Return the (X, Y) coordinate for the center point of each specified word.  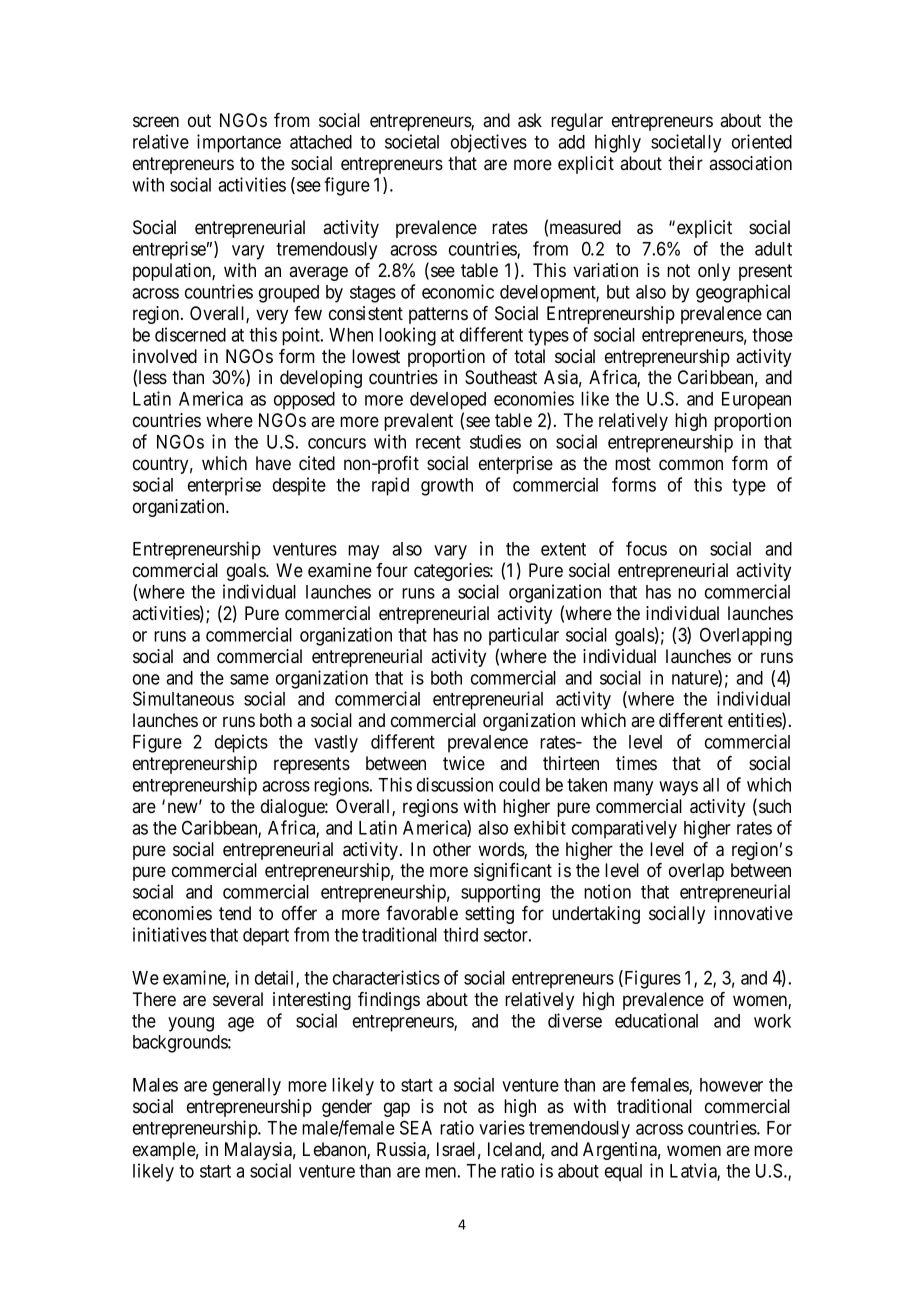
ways (678, 788)
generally (247, 1087)
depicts (241, 743)
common (691, 465)
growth (447, 487)
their (685, 163)
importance (239, 143)
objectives (489, 143)
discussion (455, 784)
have (273, 463)
